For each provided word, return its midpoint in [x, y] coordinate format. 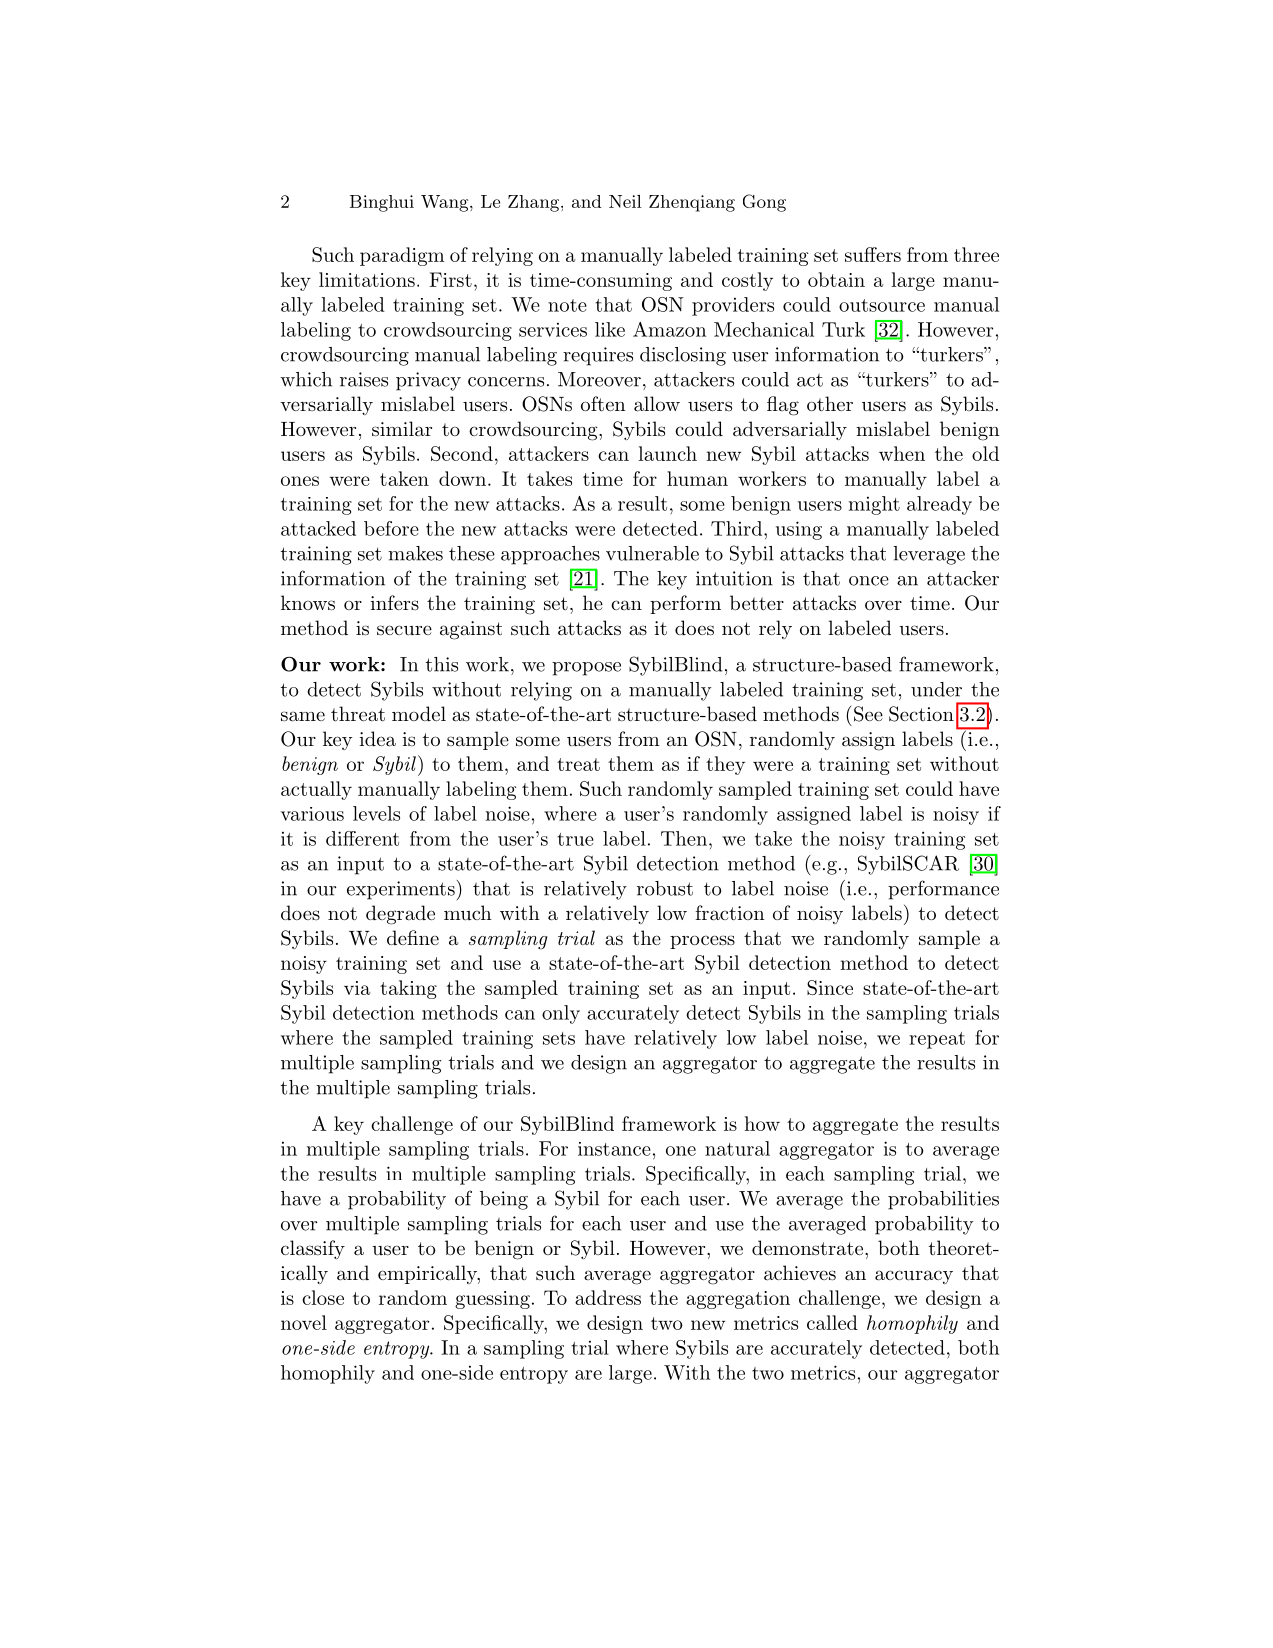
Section [921, 714]
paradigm [402, 256]
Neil [625, 201]
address [608, 1297]
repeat [937, 1040]
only [561, 1014]
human [697, 478]
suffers [873, 254]
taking [408, 989]
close [323, 1297]
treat [578, 764]
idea [377, 739]
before [391, 528]
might [874, 505]
